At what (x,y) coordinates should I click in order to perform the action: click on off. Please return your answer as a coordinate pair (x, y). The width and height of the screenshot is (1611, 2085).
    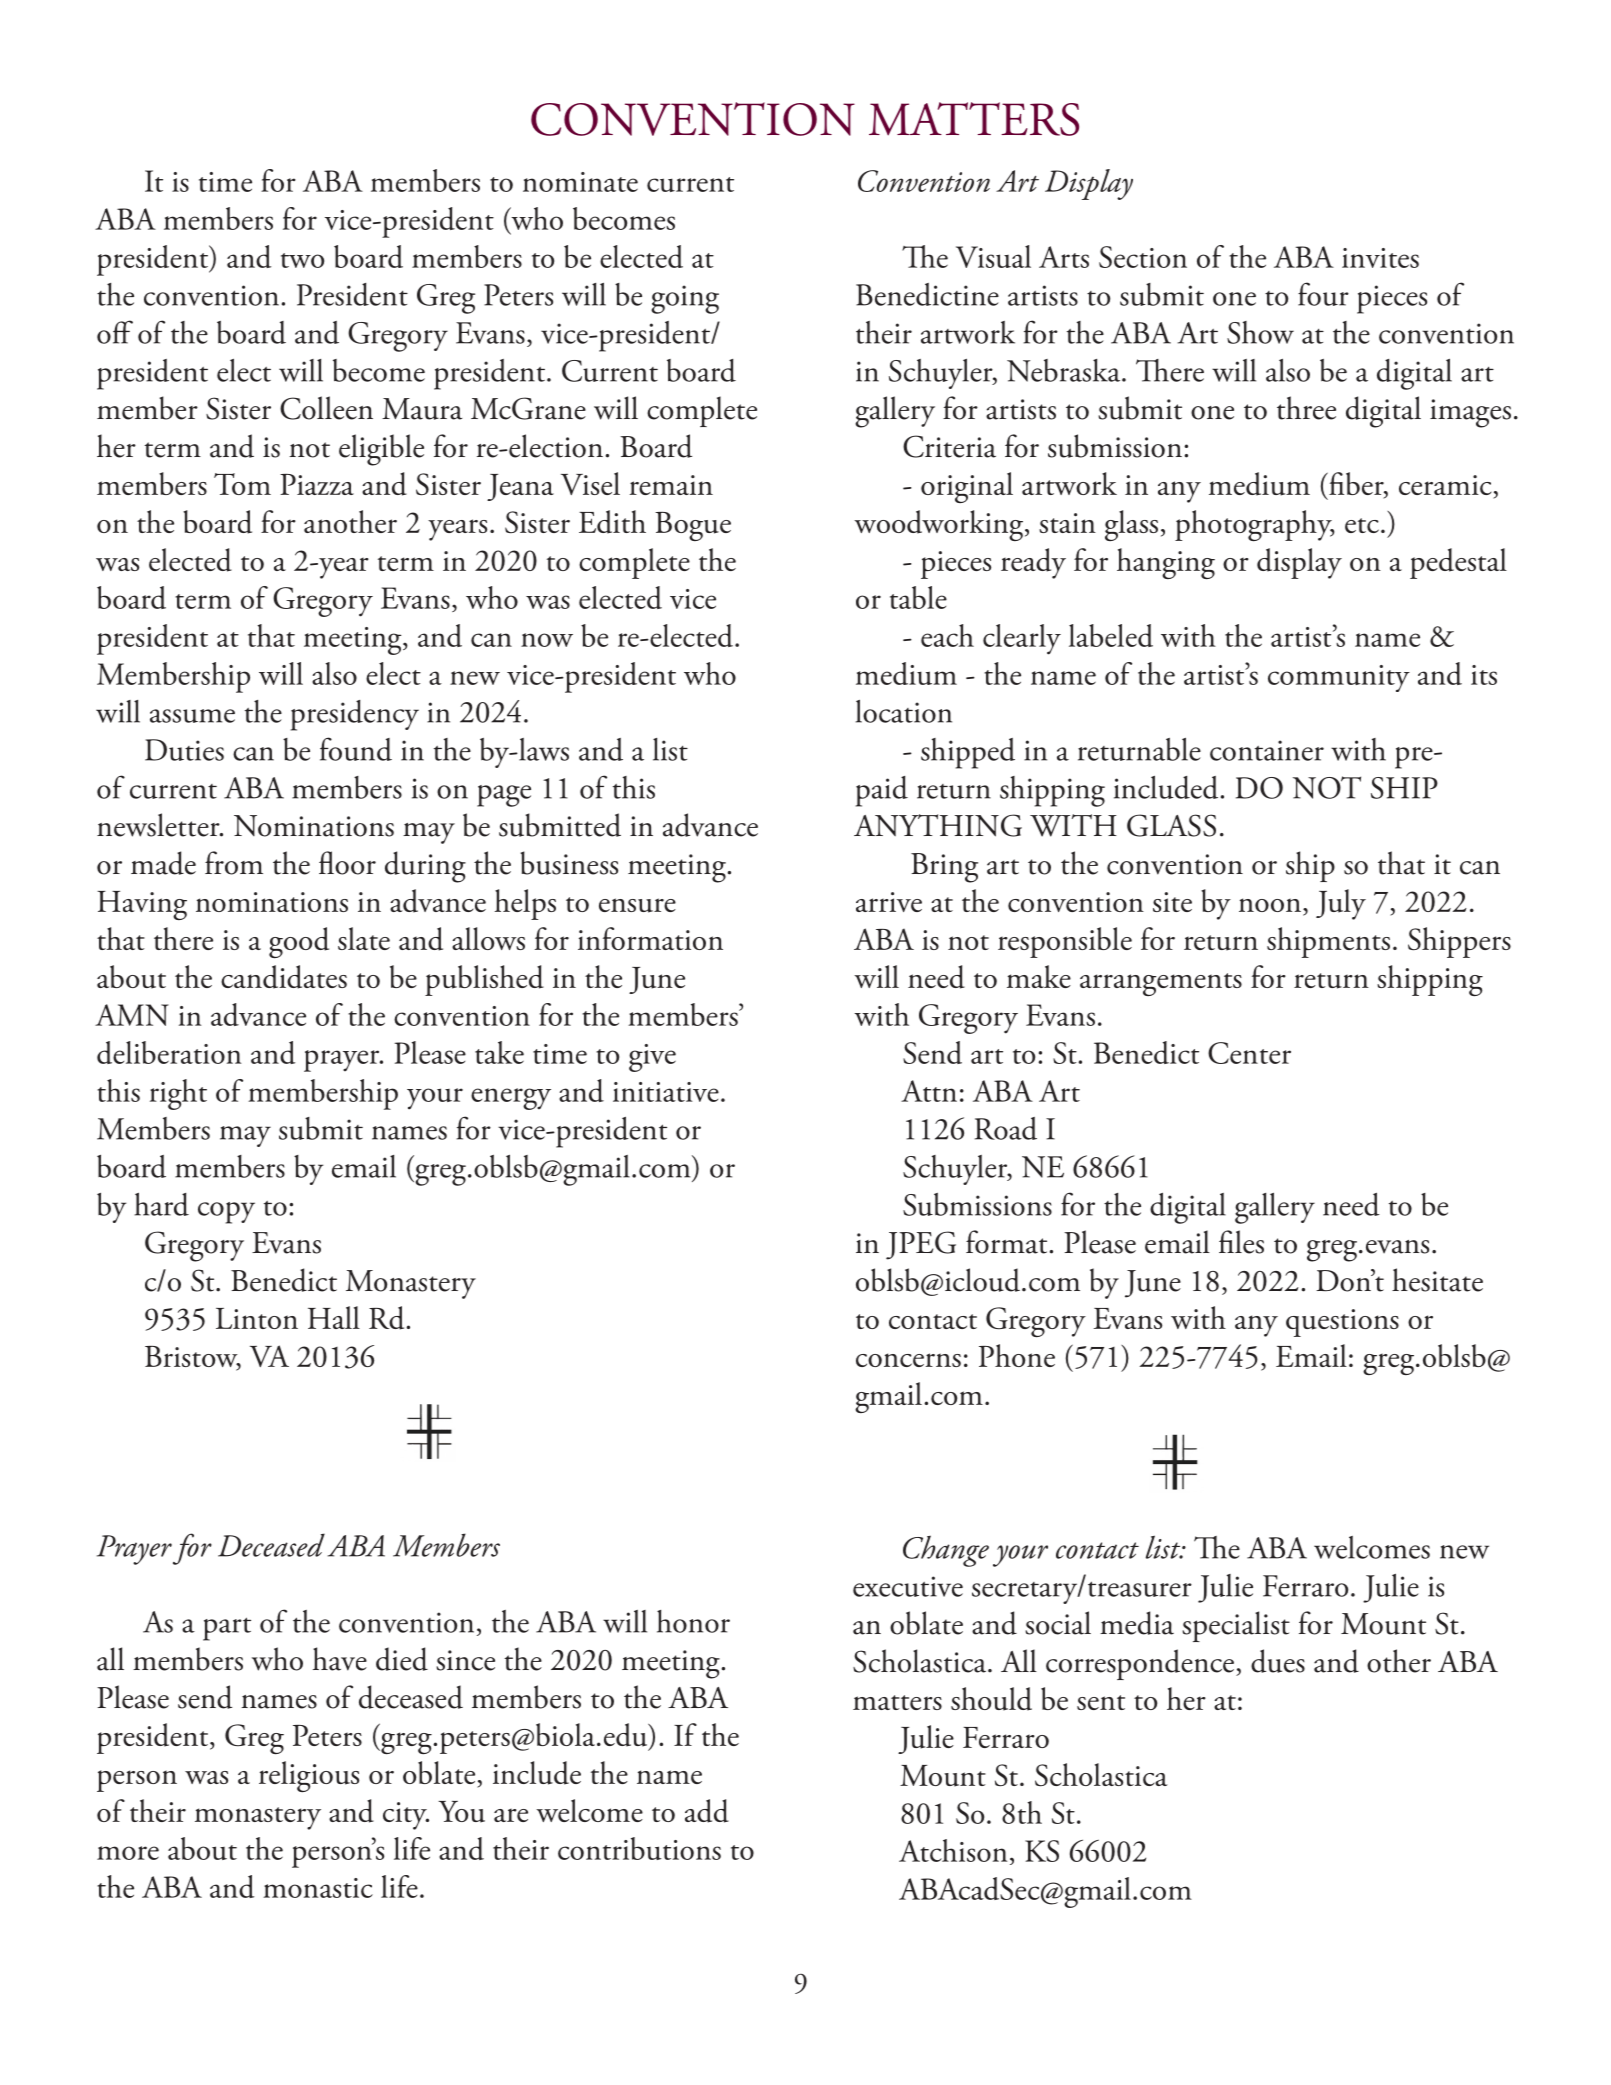
    Looking at the image, I should click on (115, 332).
